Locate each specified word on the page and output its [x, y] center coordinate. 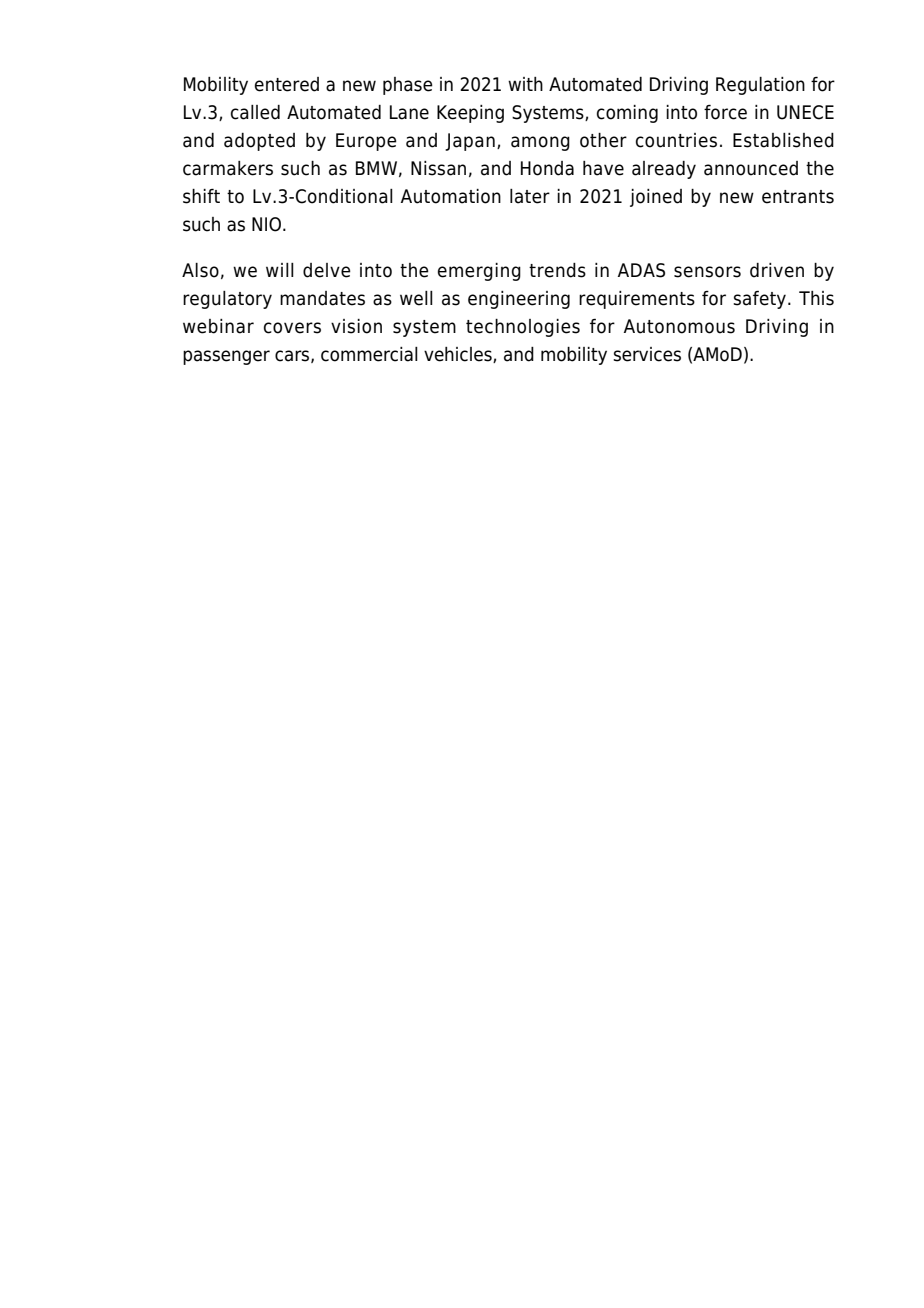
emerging [479, 272]
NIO [266, 224]
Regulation [760, 86]
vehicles [459, 355]
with [525, 84]
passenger [226, 357]
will [280, 270]
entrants [798, 197]
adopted [259, 142]
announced [751, 168]
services [647, 354]
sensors [707, 272]
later [530, 196]
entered [287, 84]
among [540, 143]
